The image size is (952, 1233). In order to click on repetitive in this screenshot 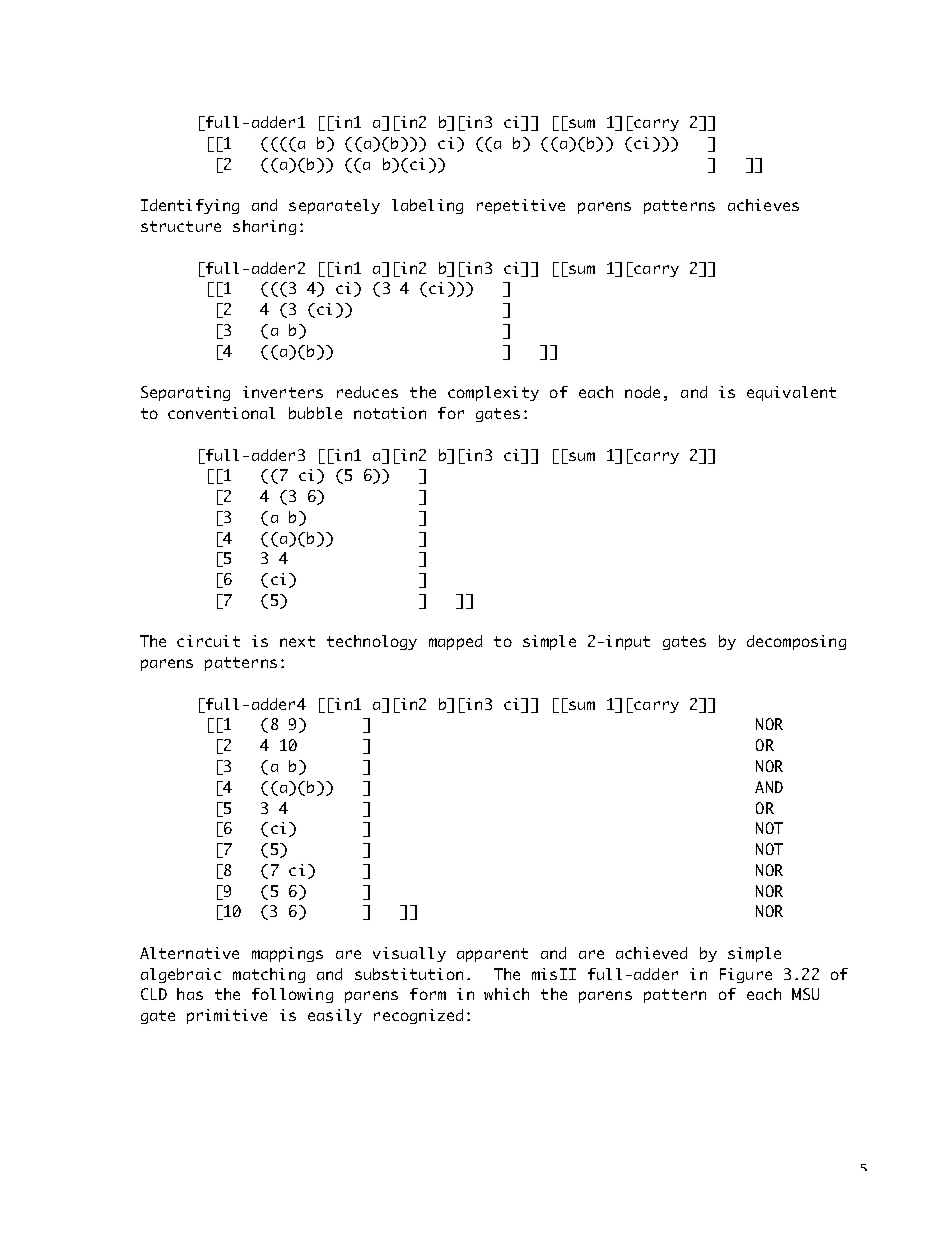, I will do `click(521, 206)`.
